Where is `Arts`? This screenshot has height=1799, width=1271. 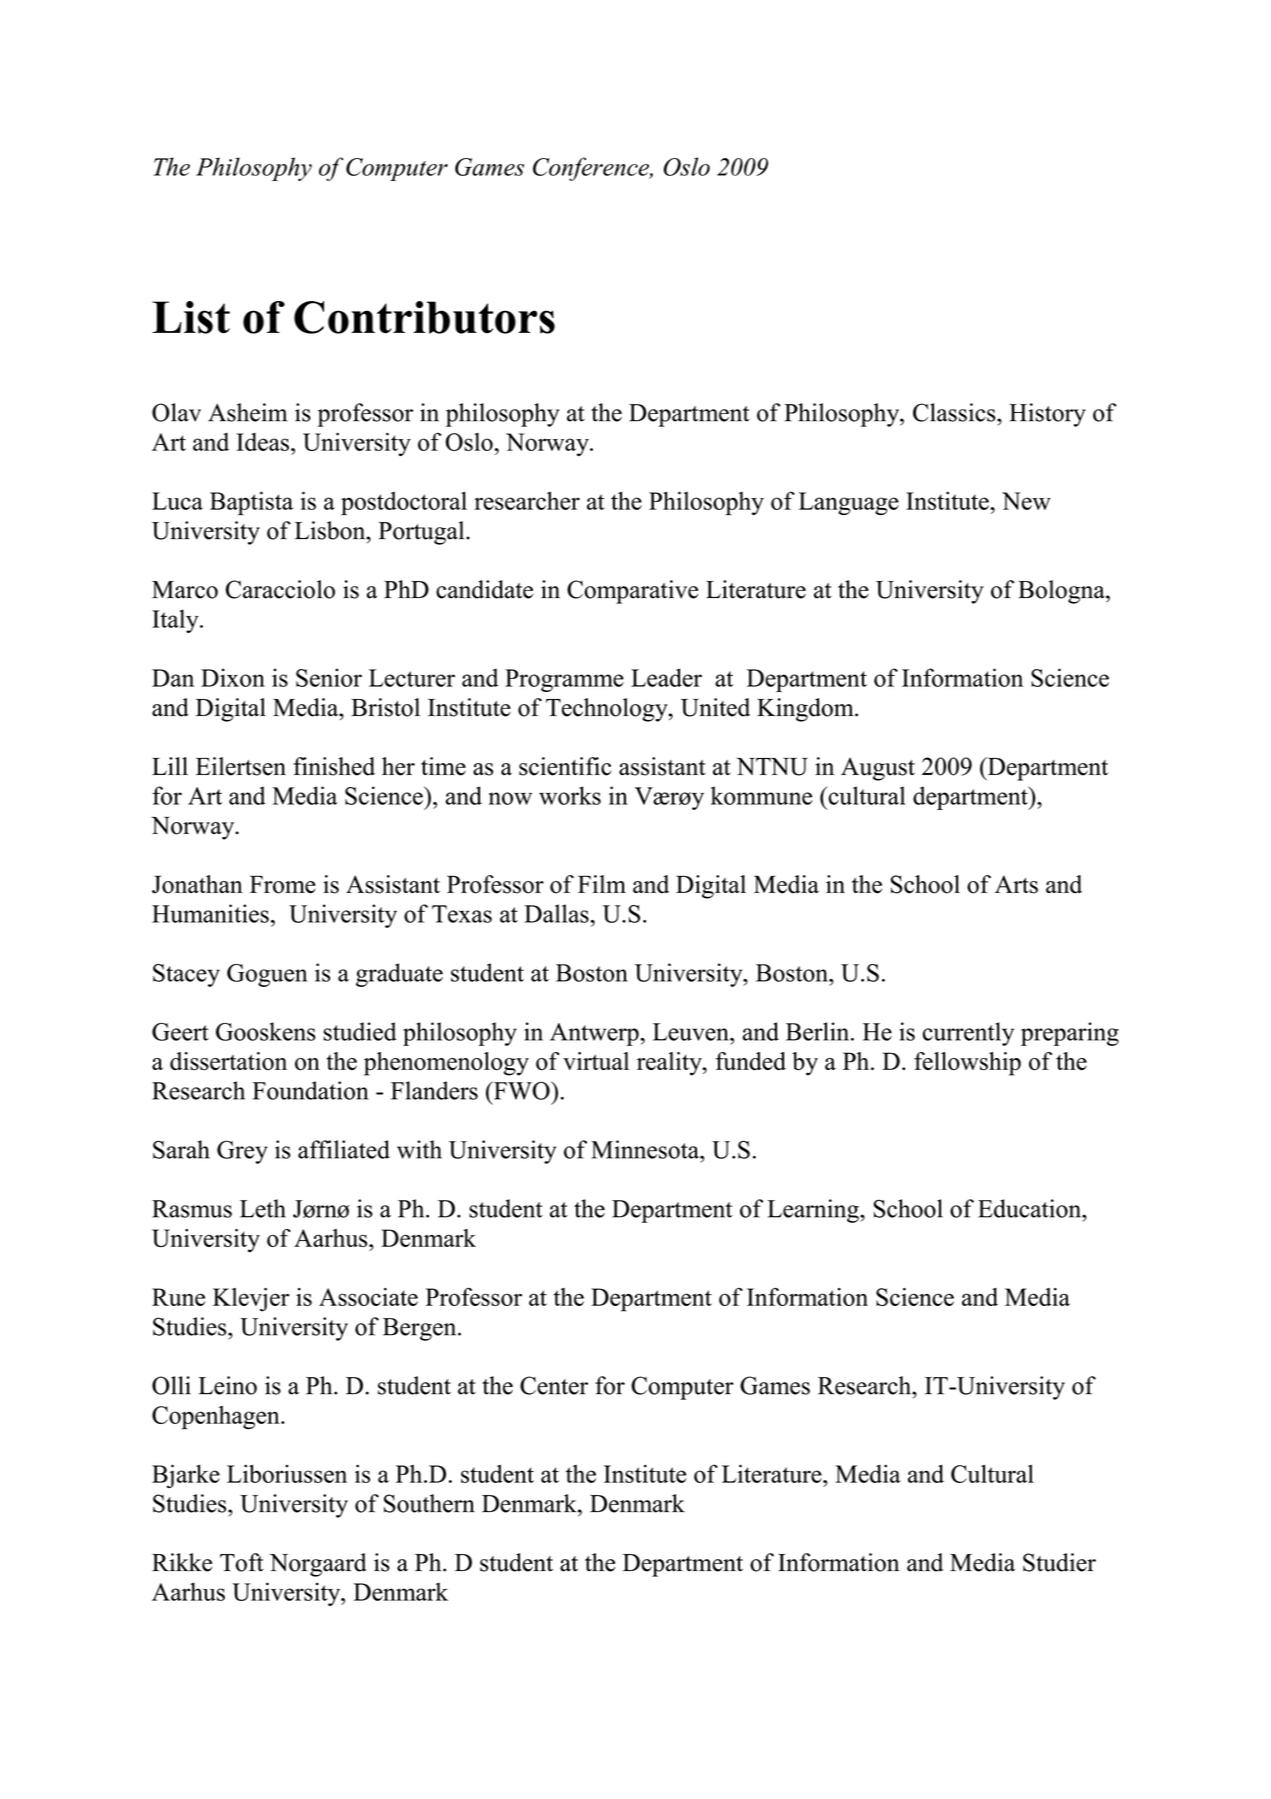 Arts is located at coordinates (1016, 884).
